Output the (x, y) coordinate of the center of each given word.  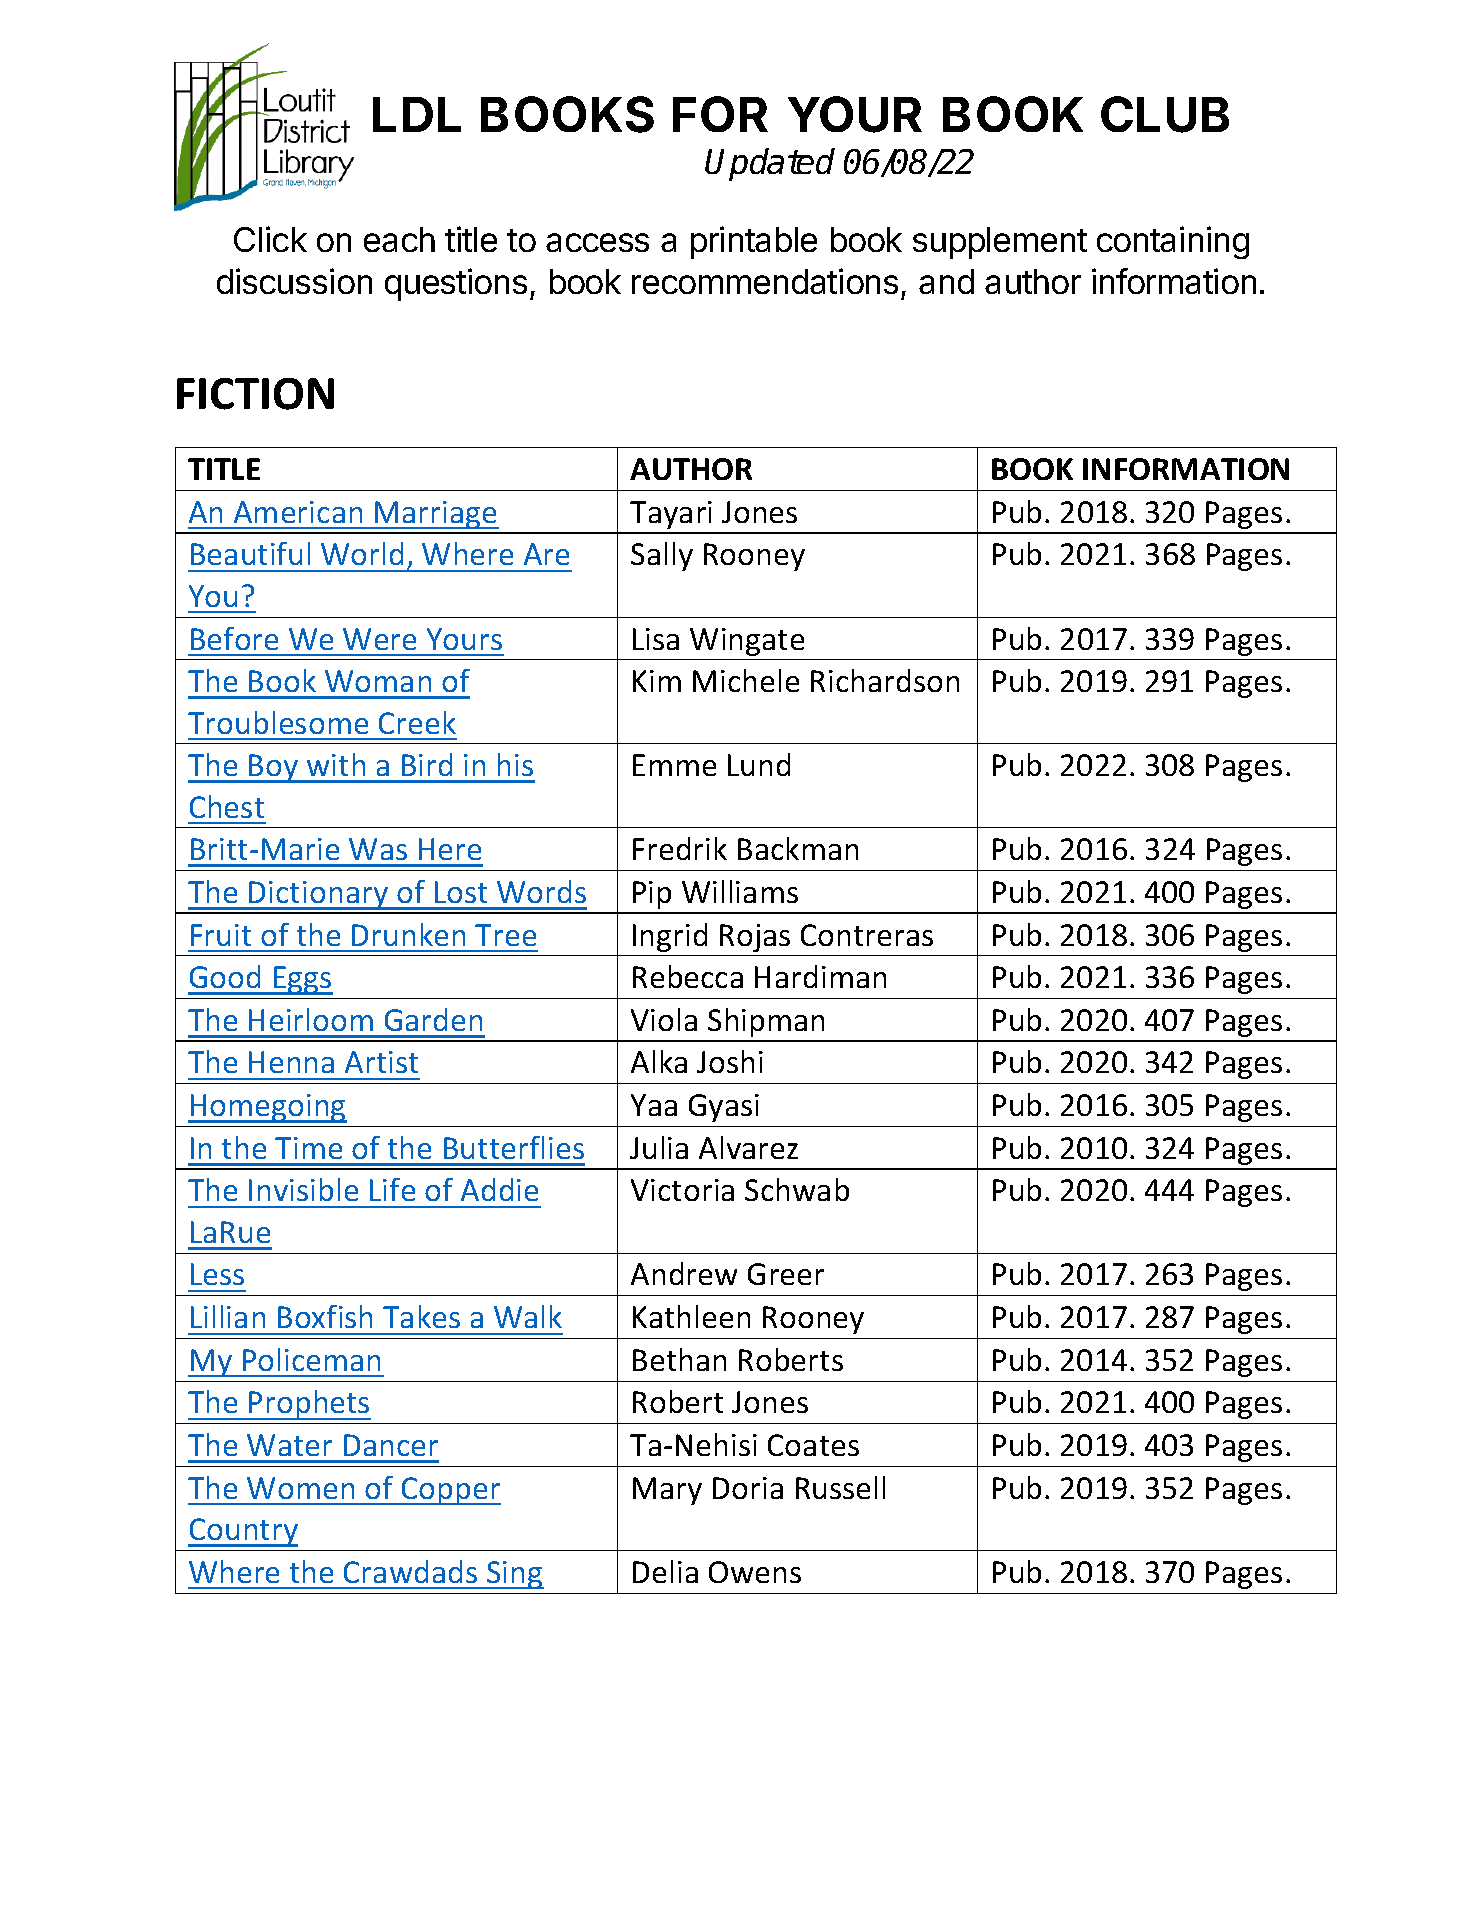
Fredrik (680, 848)
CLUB (1165, 114)
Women (300, 1488)
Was (378, 849)
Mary (667, 1491)
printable (754, 242)
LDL (417, 114)
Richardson (885, 680)
